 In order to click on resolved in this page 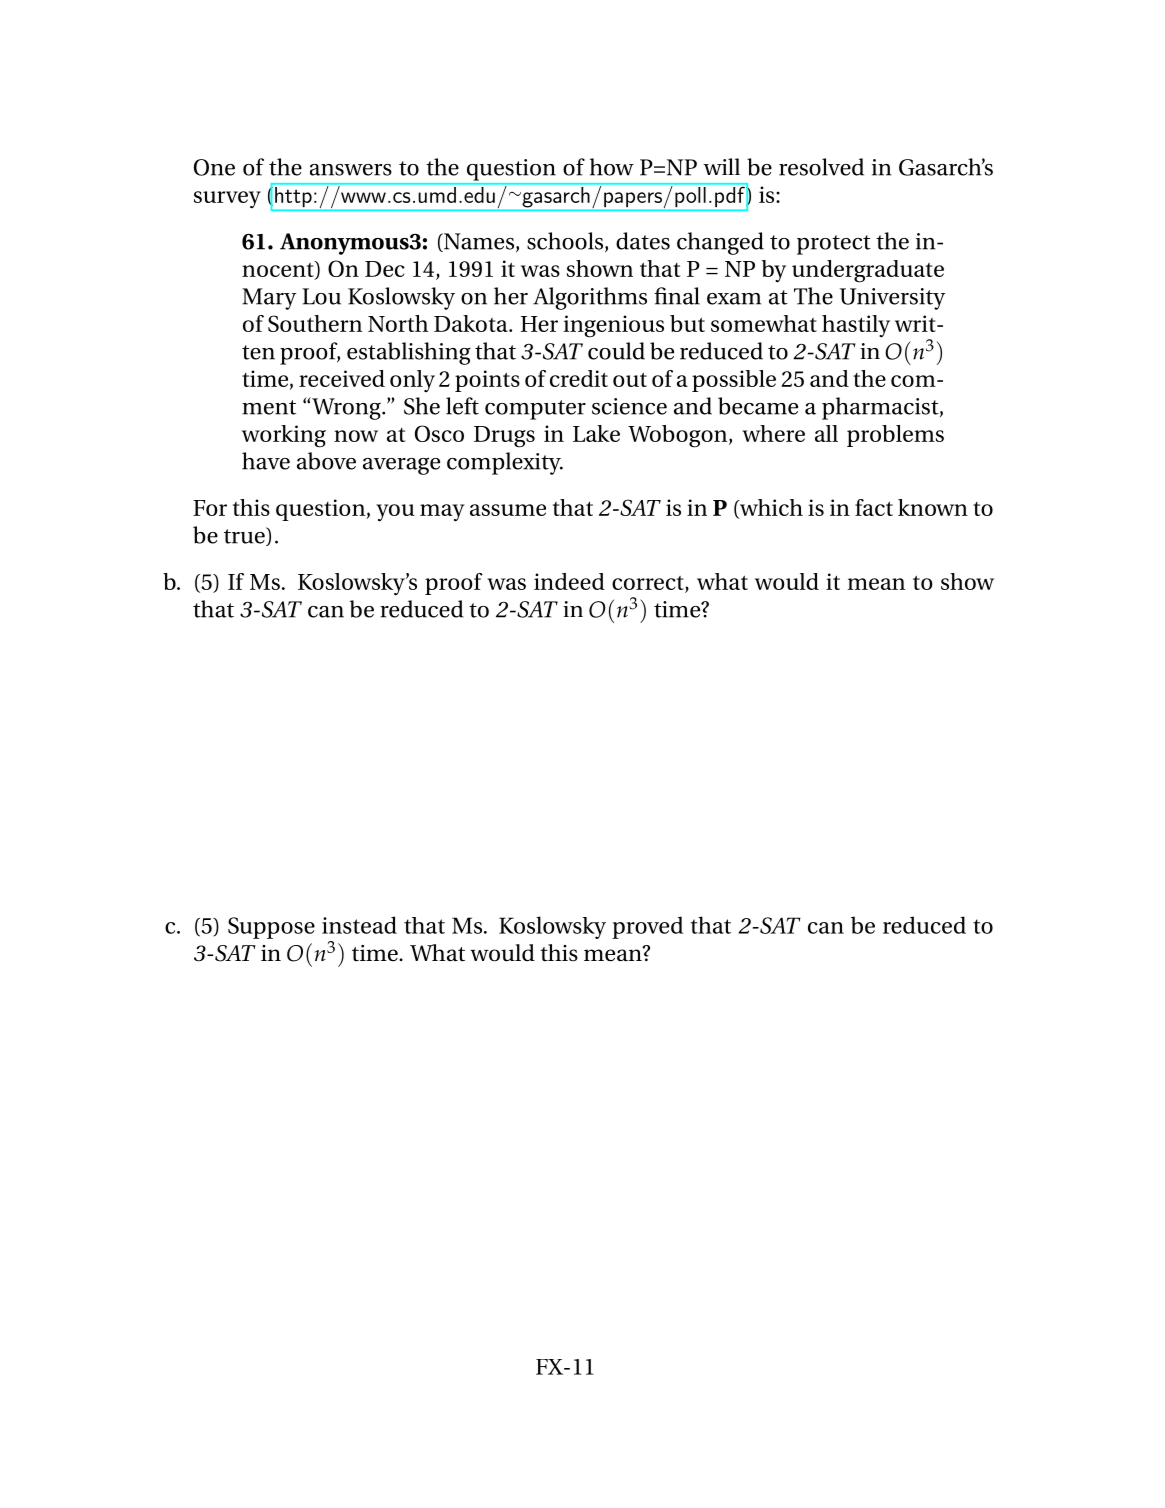, I will do `click(821, 167)`.
